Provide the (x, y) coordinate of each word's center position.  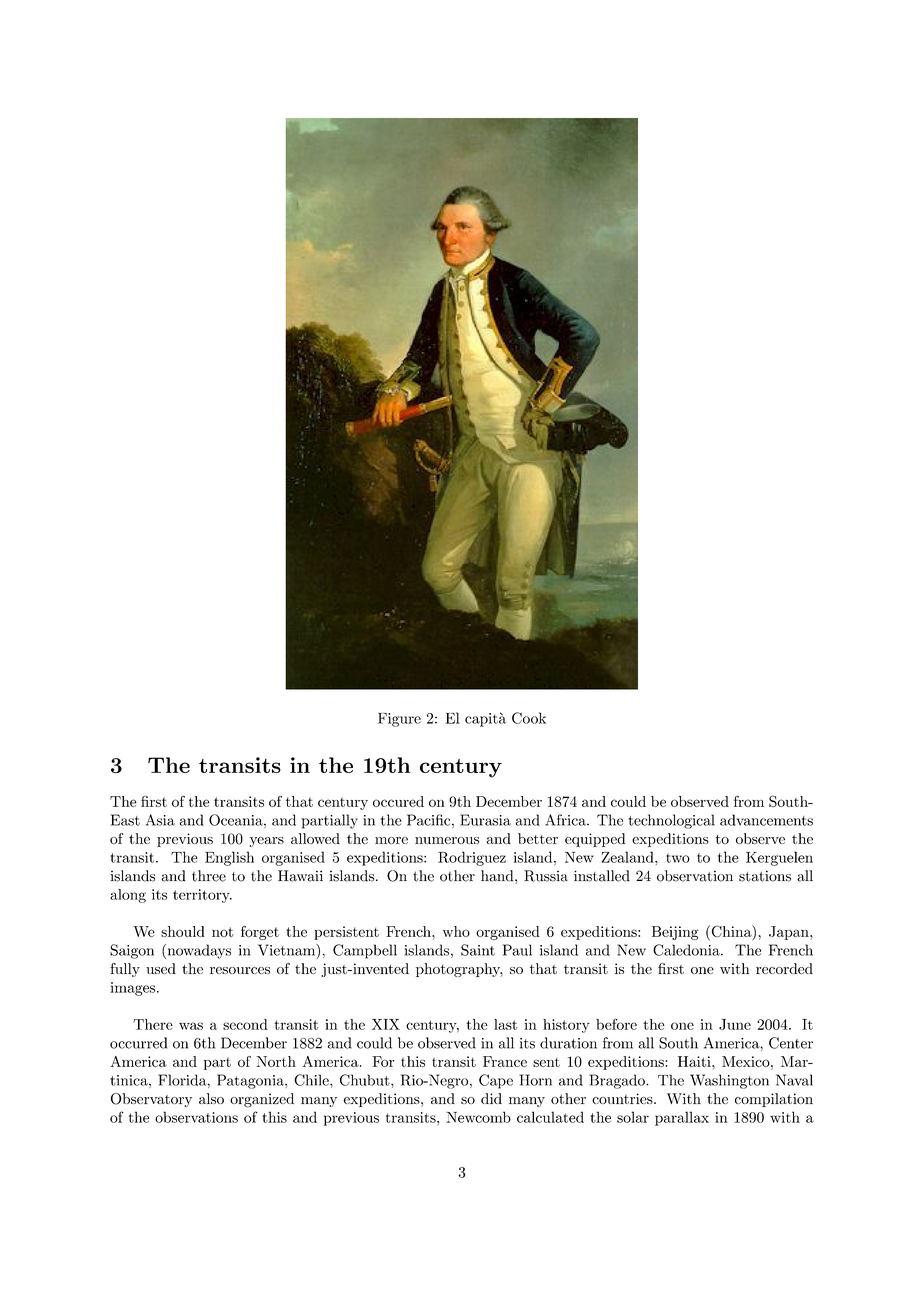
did (491, 1098)
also (211, 1098)
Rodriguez (472, 858)
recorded (784, 968)
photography (459, 970)
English (229, 858)
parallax (682, 1118)
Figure (399, 720)
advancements (766, 820)
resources (240, 970)
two (678, 858)
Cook (529, 718)
